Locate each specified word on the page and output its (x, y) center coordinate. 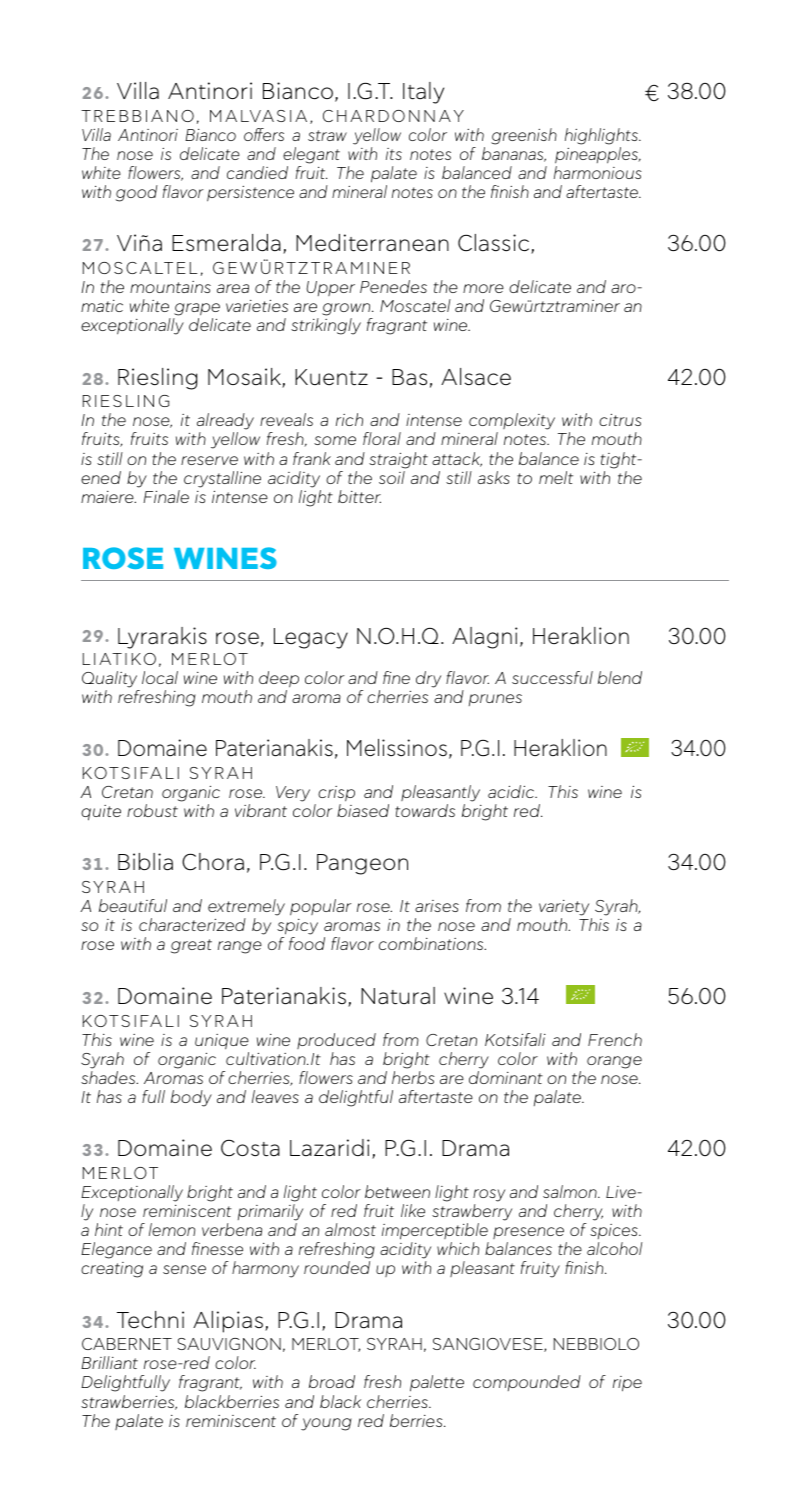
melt (556, 477)
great (191, 946)
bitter (359, 496)
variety (565, 909)
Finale (166, 496)
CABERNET (127, 1344)
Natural (398, 996)
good (137, 193)
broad (332, 1381)
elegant (311, 155)
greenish (524, 136)
